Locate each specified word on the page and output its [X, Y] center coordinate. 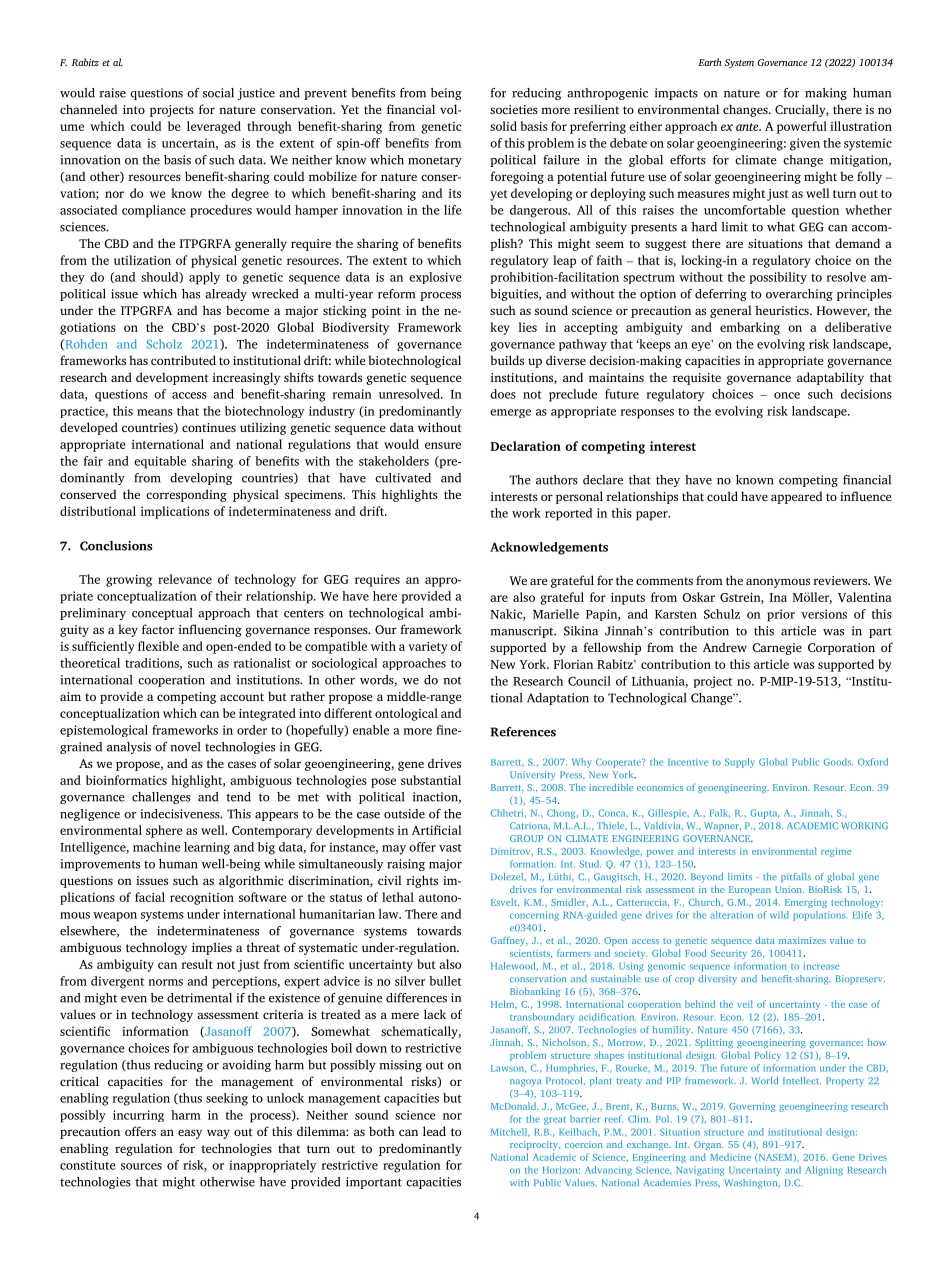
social [218, 93]
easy [190, 1134]
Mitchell [510, 1132]
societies [514, 109]
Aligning [824, 1171]
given [805, 144]
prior [781, 615]
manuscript [523, 632]
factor [158, 629]
